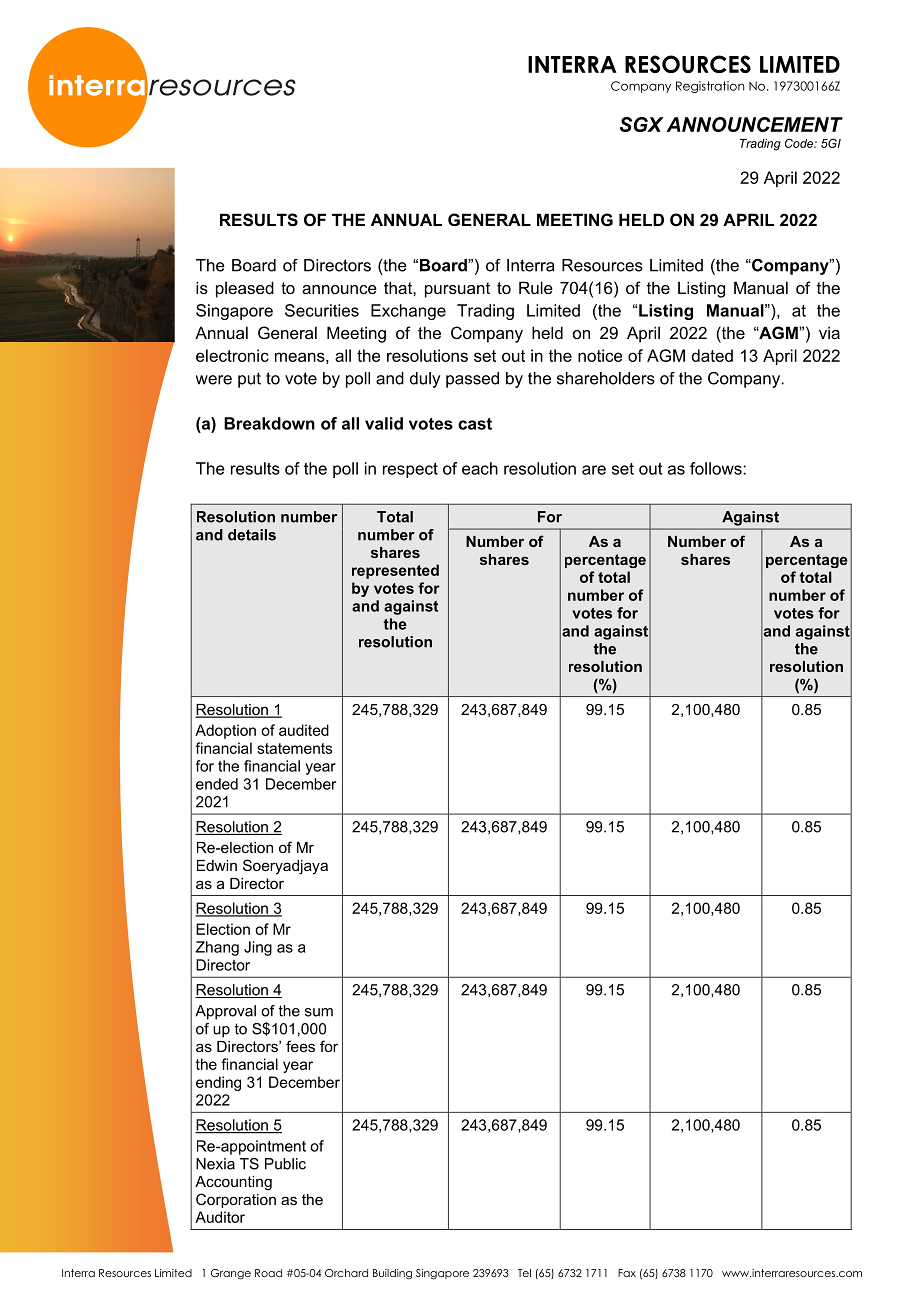 This screenshot has height=1308, width=924. What do you see at coordinates (710, 87) in the screenshot?
I see `Registration` at bounding box center [710, 87].
